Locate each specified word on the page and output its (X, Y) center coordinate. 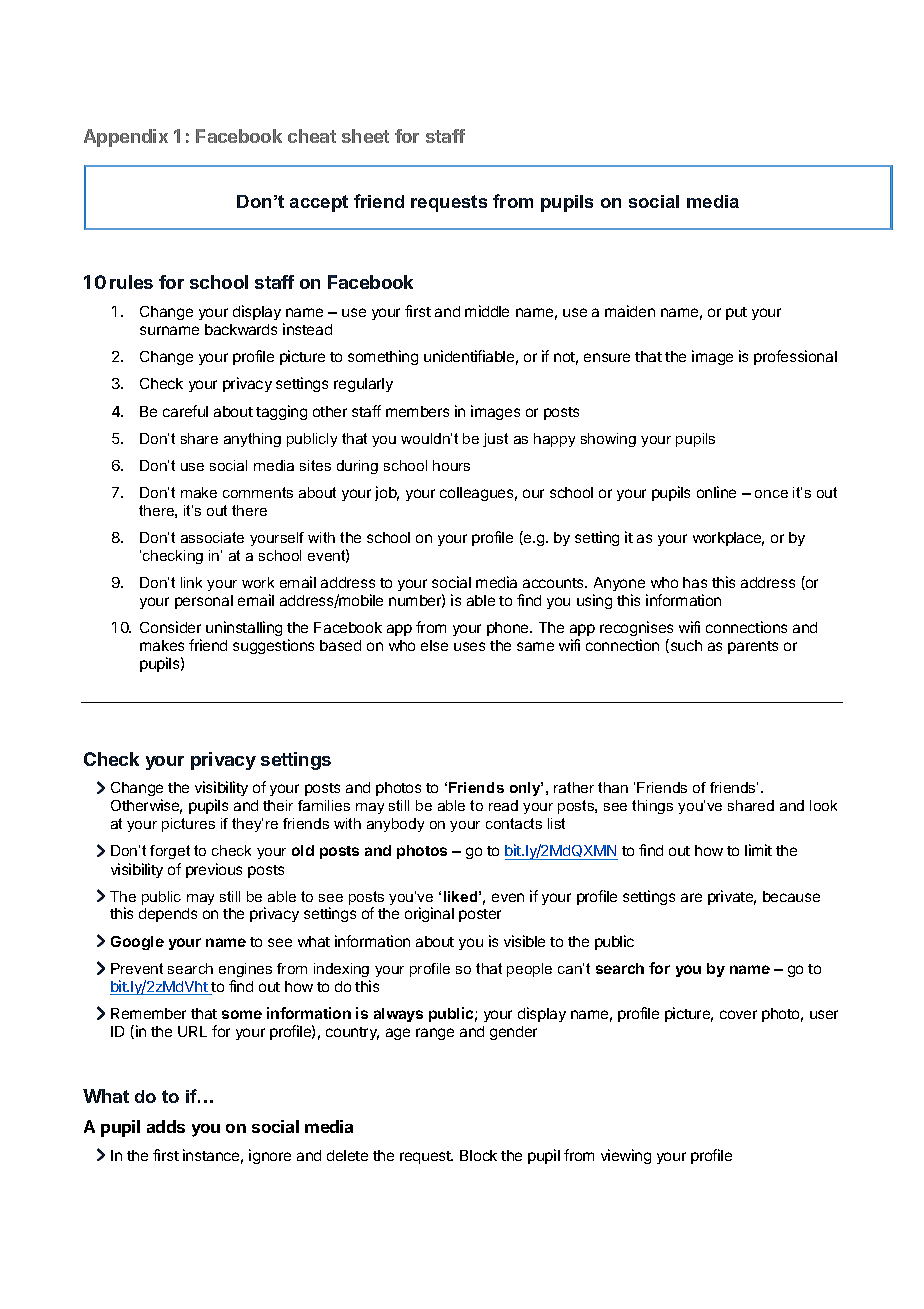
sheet (365, 136)
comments (258, 492)
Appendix (126, 138)
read (503, 805)
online (716, 492)
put (736, 313)
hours (451, 465)
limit (758, 850)
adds (166, 1126)
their (278, 805)
